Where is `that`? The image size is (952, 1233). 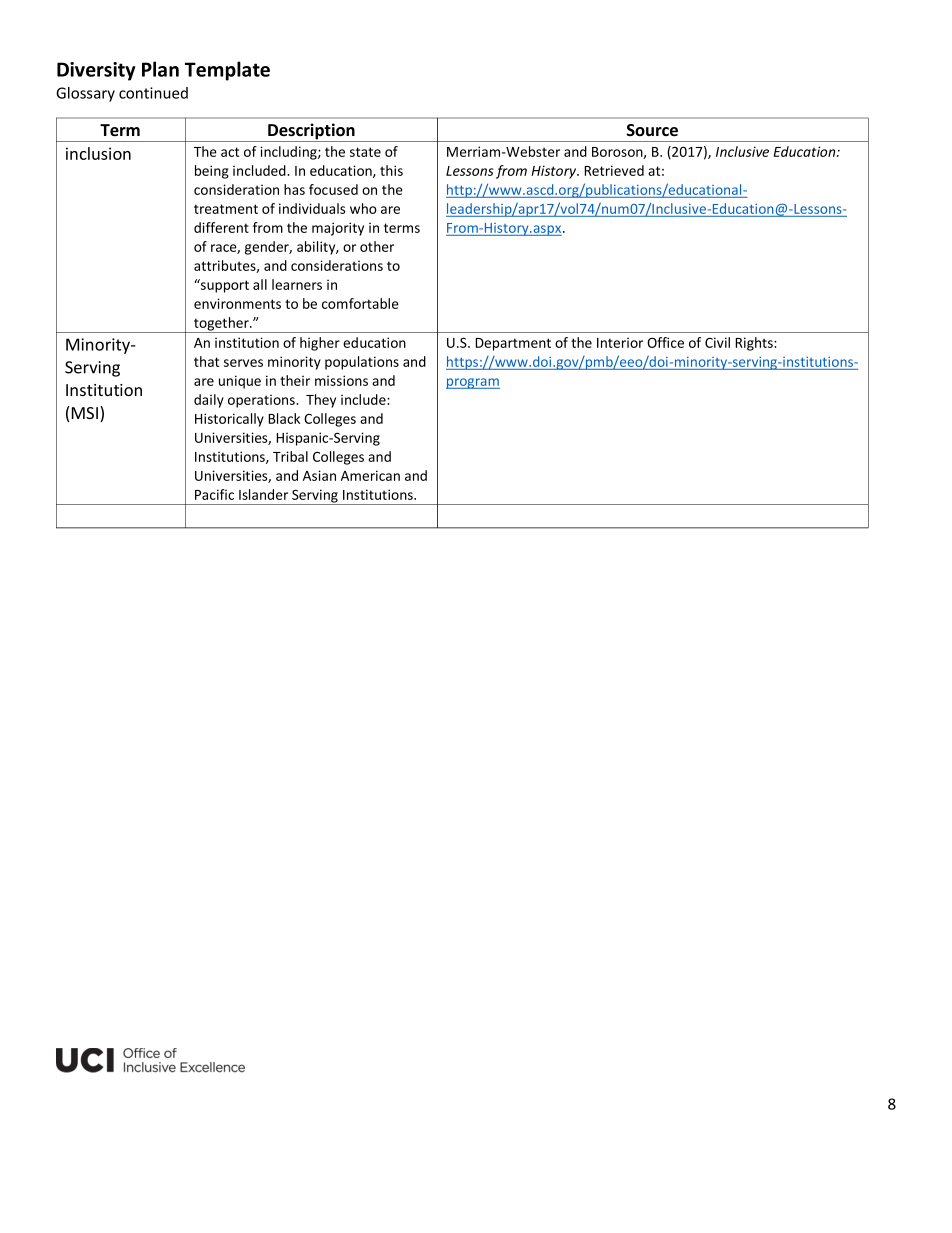
that is located at coordinates (206, 361).
